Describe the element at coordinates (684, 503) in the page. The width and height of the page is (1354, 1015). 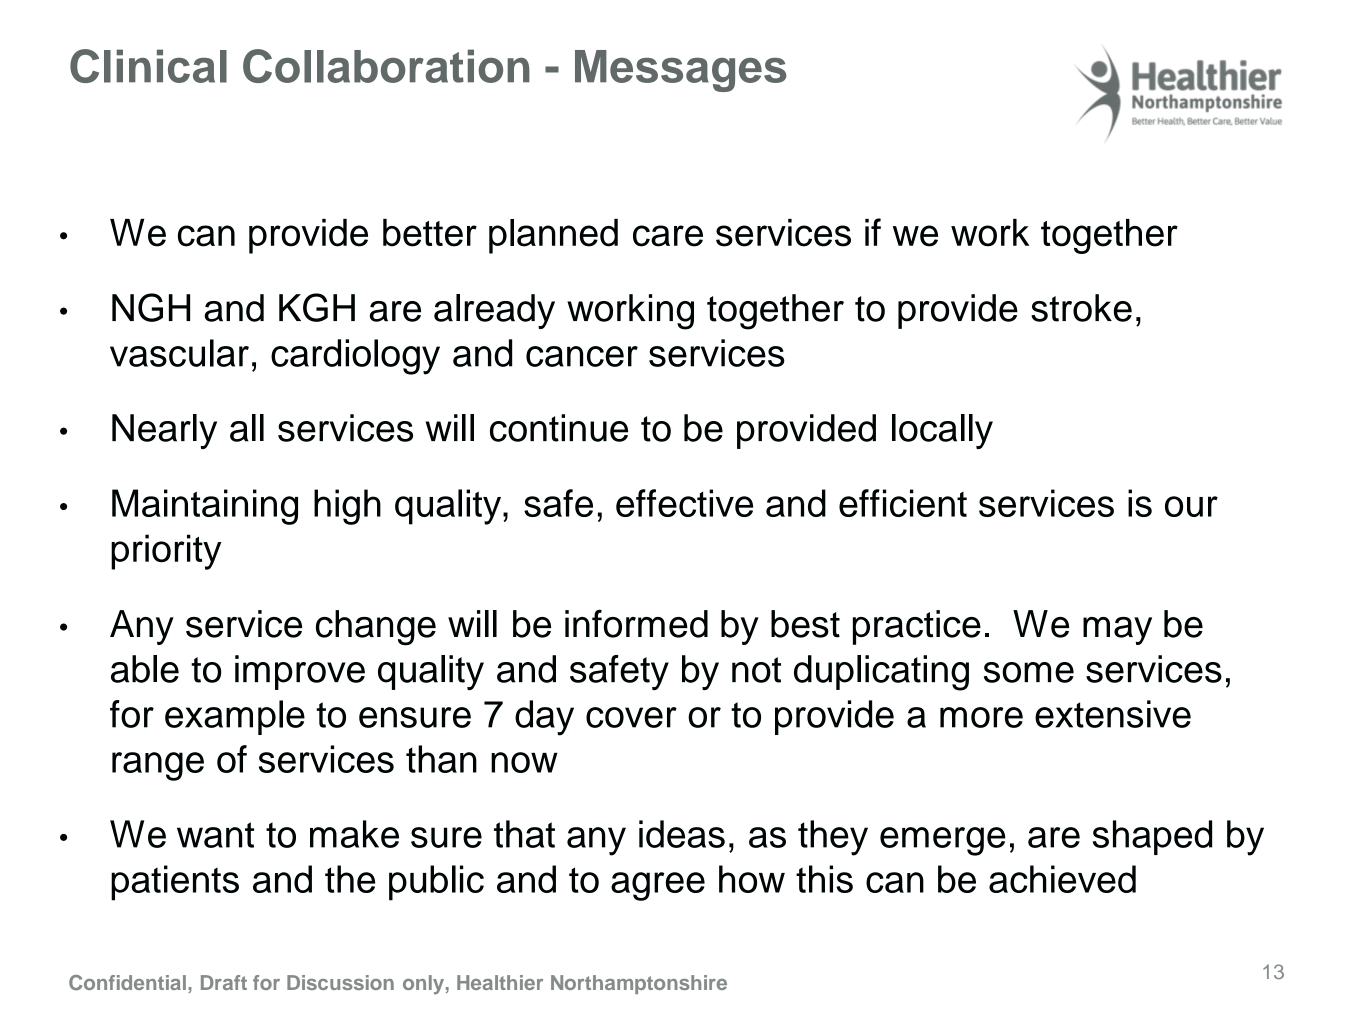
I see `effective` at that location.
